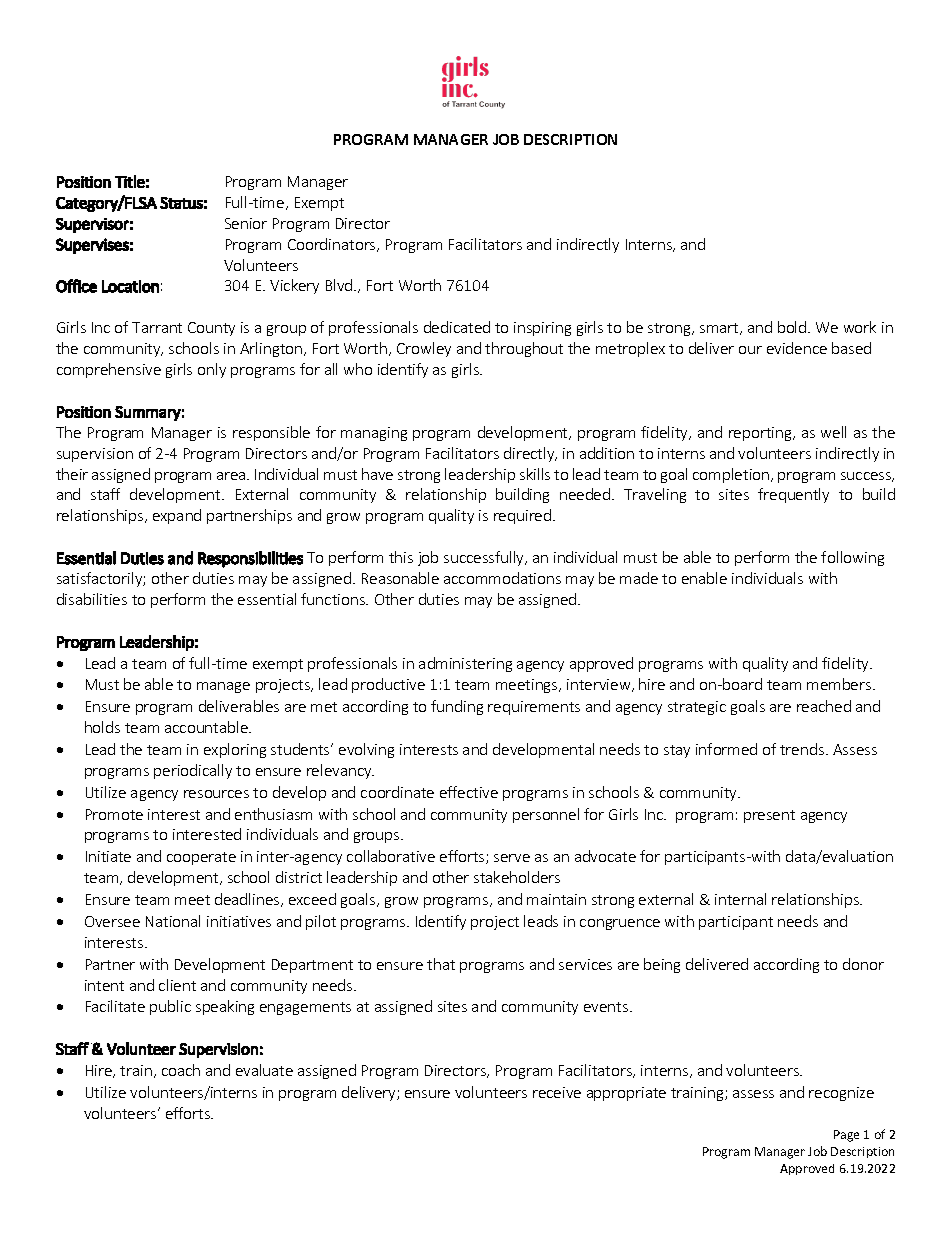  Describe the element at coordinates (793, 327) in the screenshot. I see `bold` at that location.
